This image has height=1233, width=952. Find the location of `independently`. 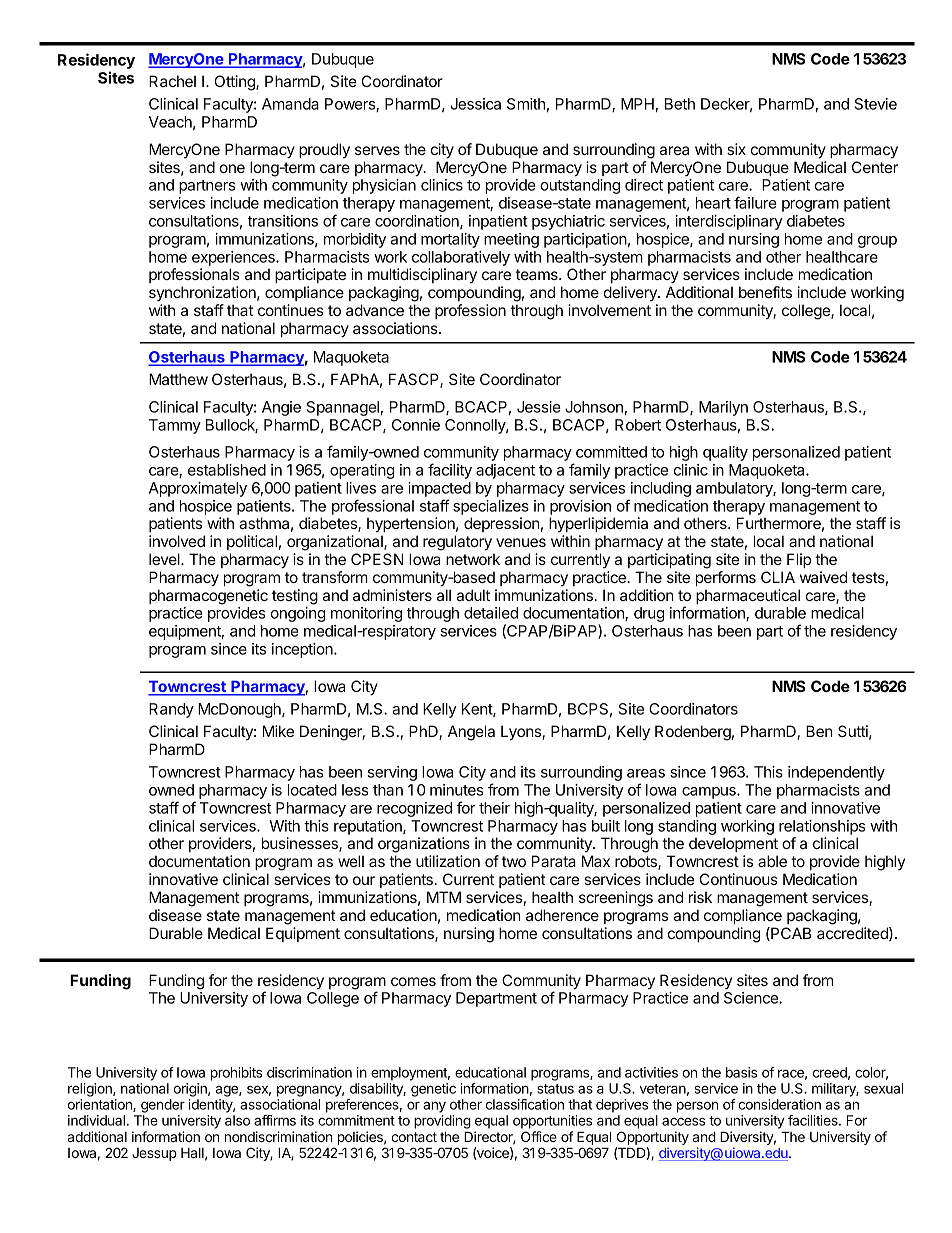

independently is located at coordinates (836, 773).
